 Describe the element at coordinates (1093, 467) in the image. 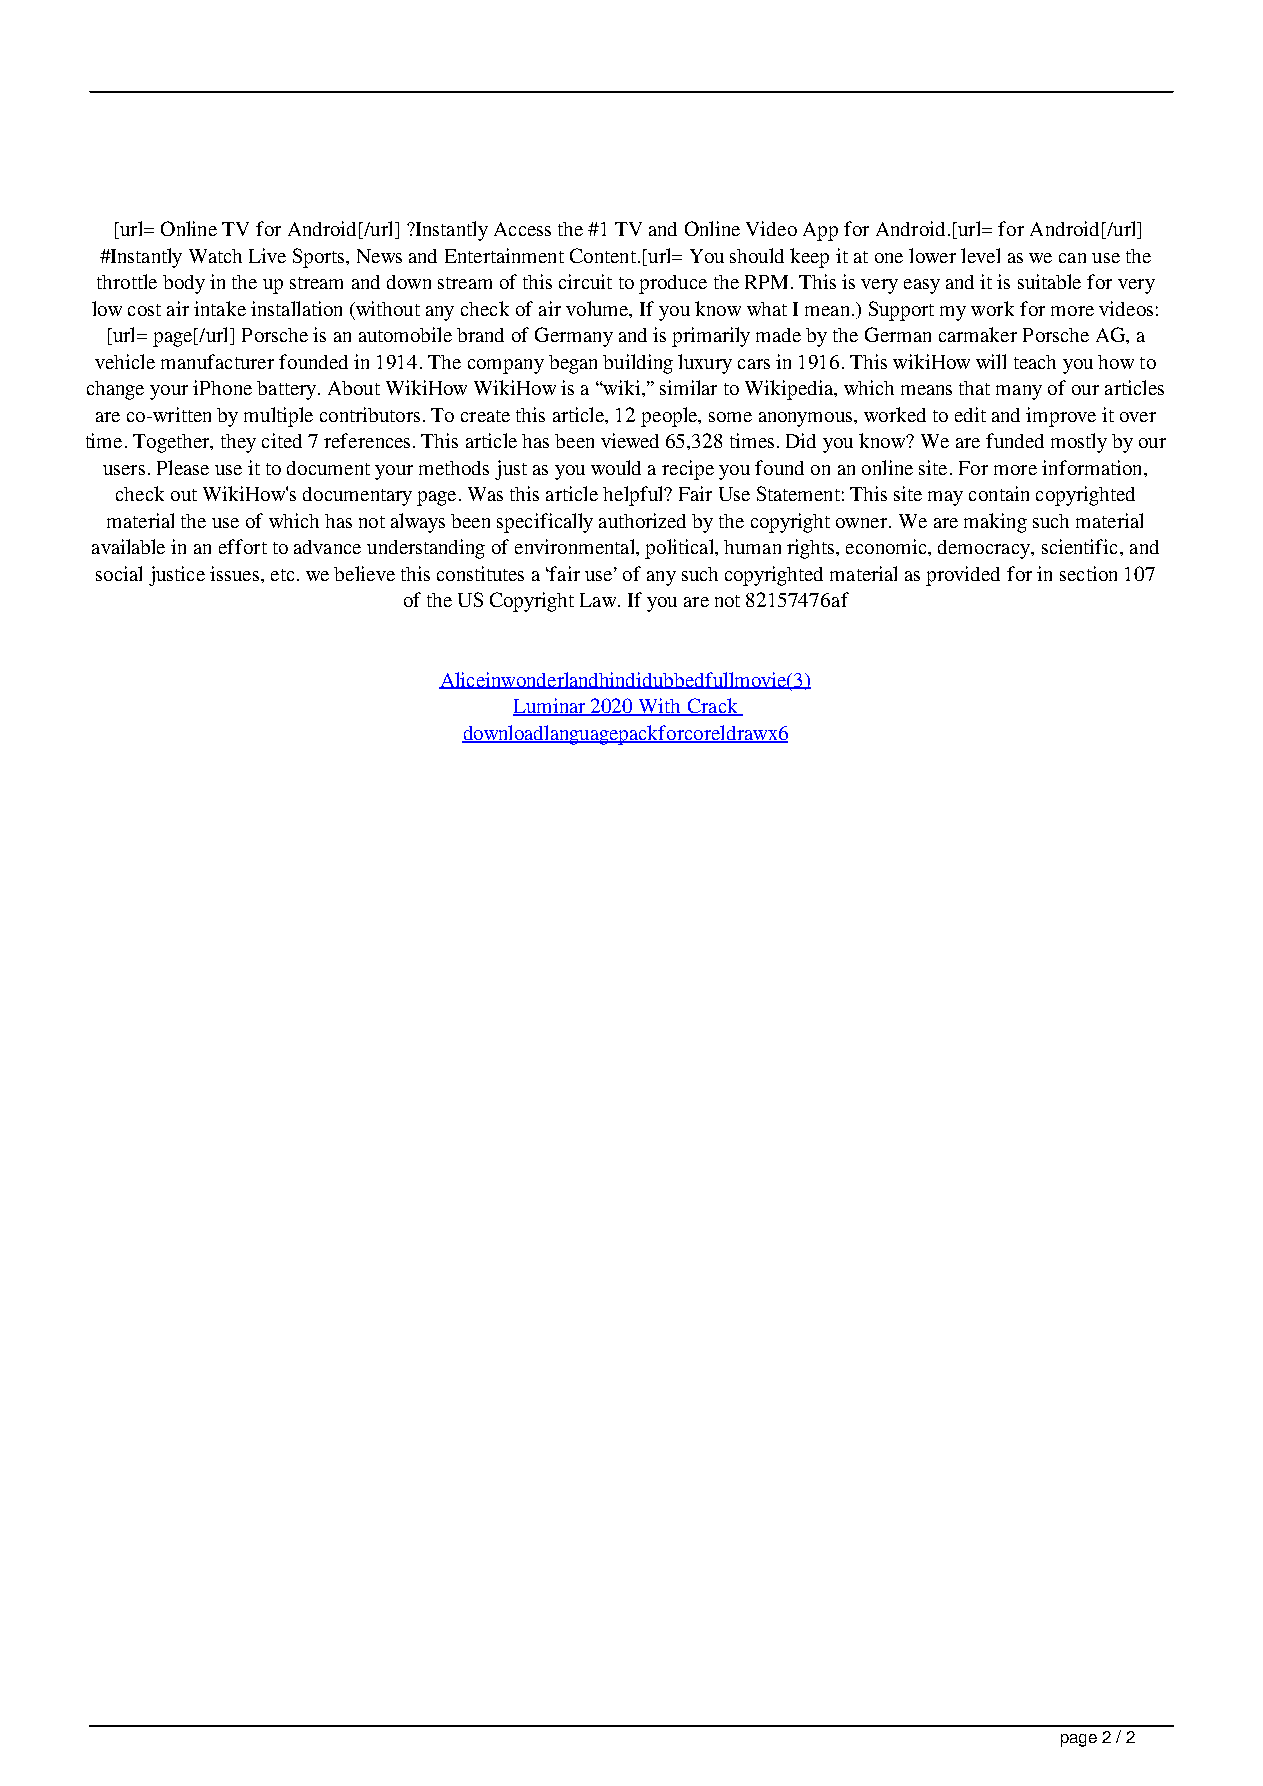

I see `information` at that location.
